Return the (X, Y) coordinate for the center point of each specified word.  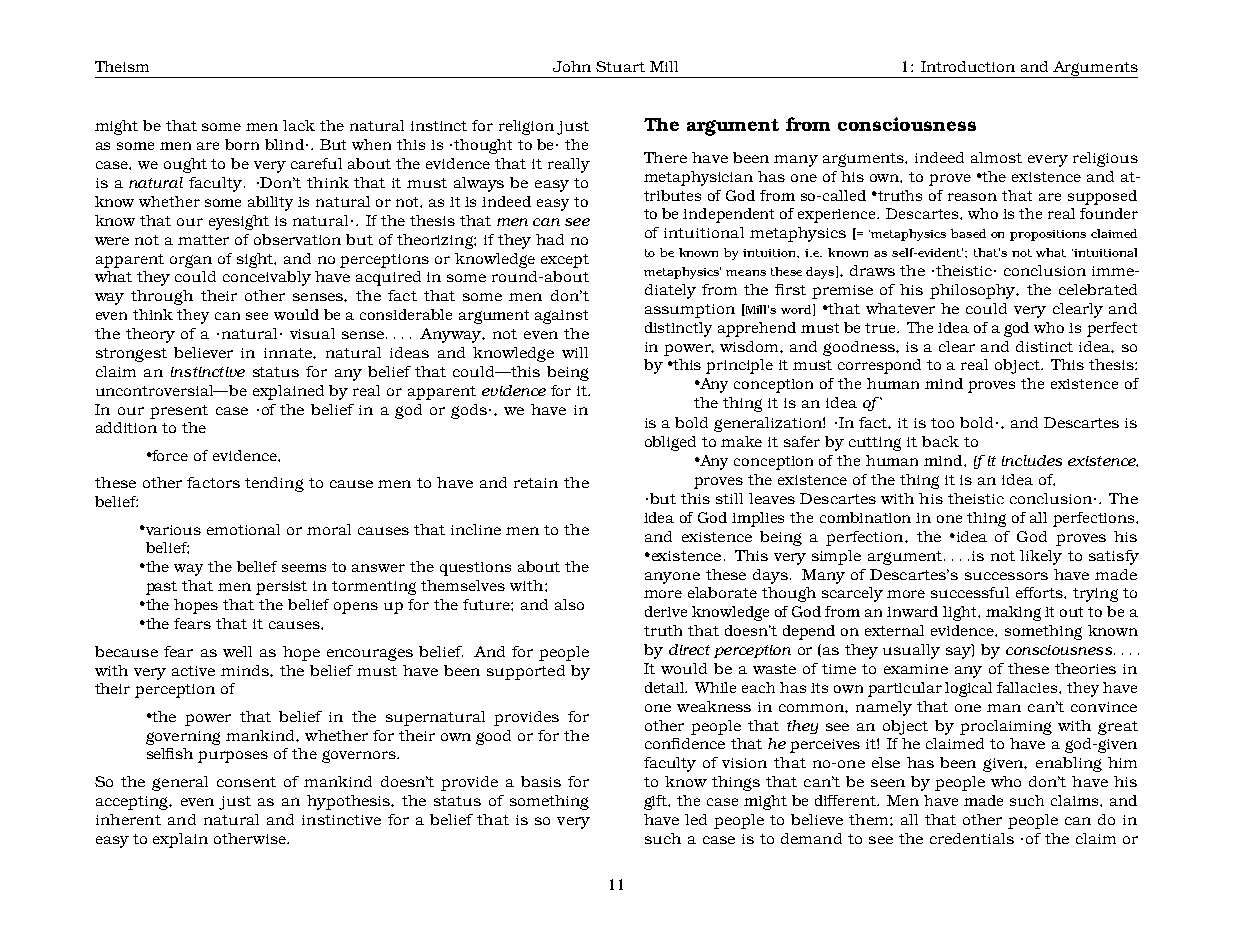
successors (1006, 576)
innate (289, 353)
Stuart (620, 66)
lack (299, 125)
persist (281, 588)
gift (657, 802)
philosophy (974, 291)
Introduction (968, 66)
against (561, 317)
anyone (672, 578)
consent (246, 782)
